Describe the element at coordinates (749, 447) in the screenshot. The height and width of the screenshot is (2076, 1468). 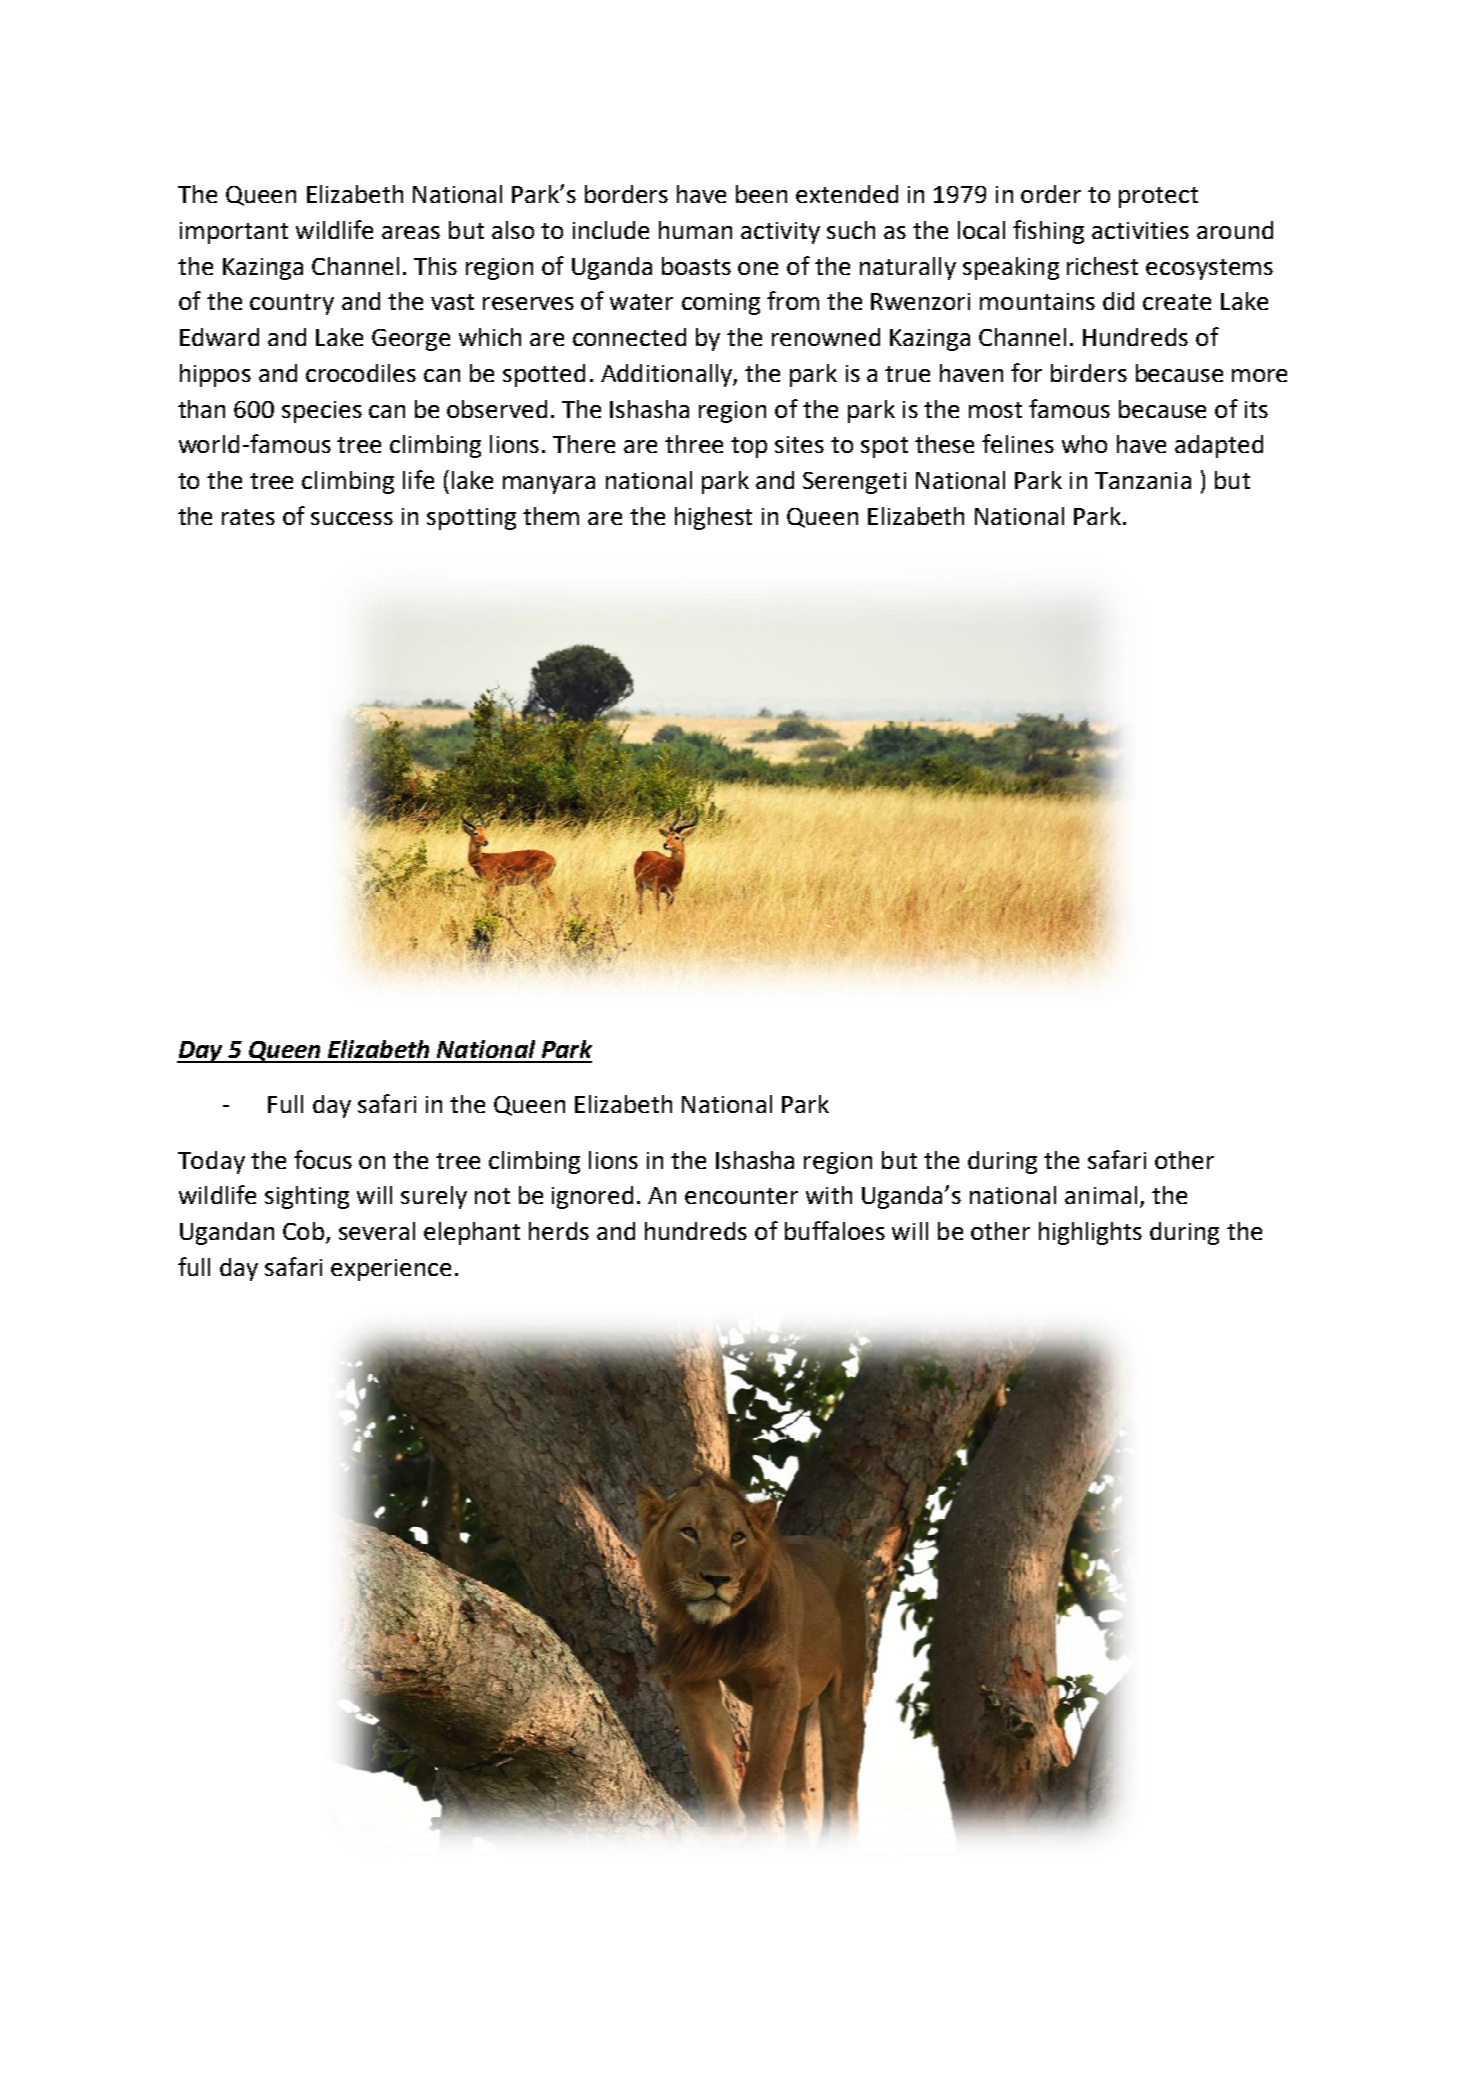
I see `top` at that location.
